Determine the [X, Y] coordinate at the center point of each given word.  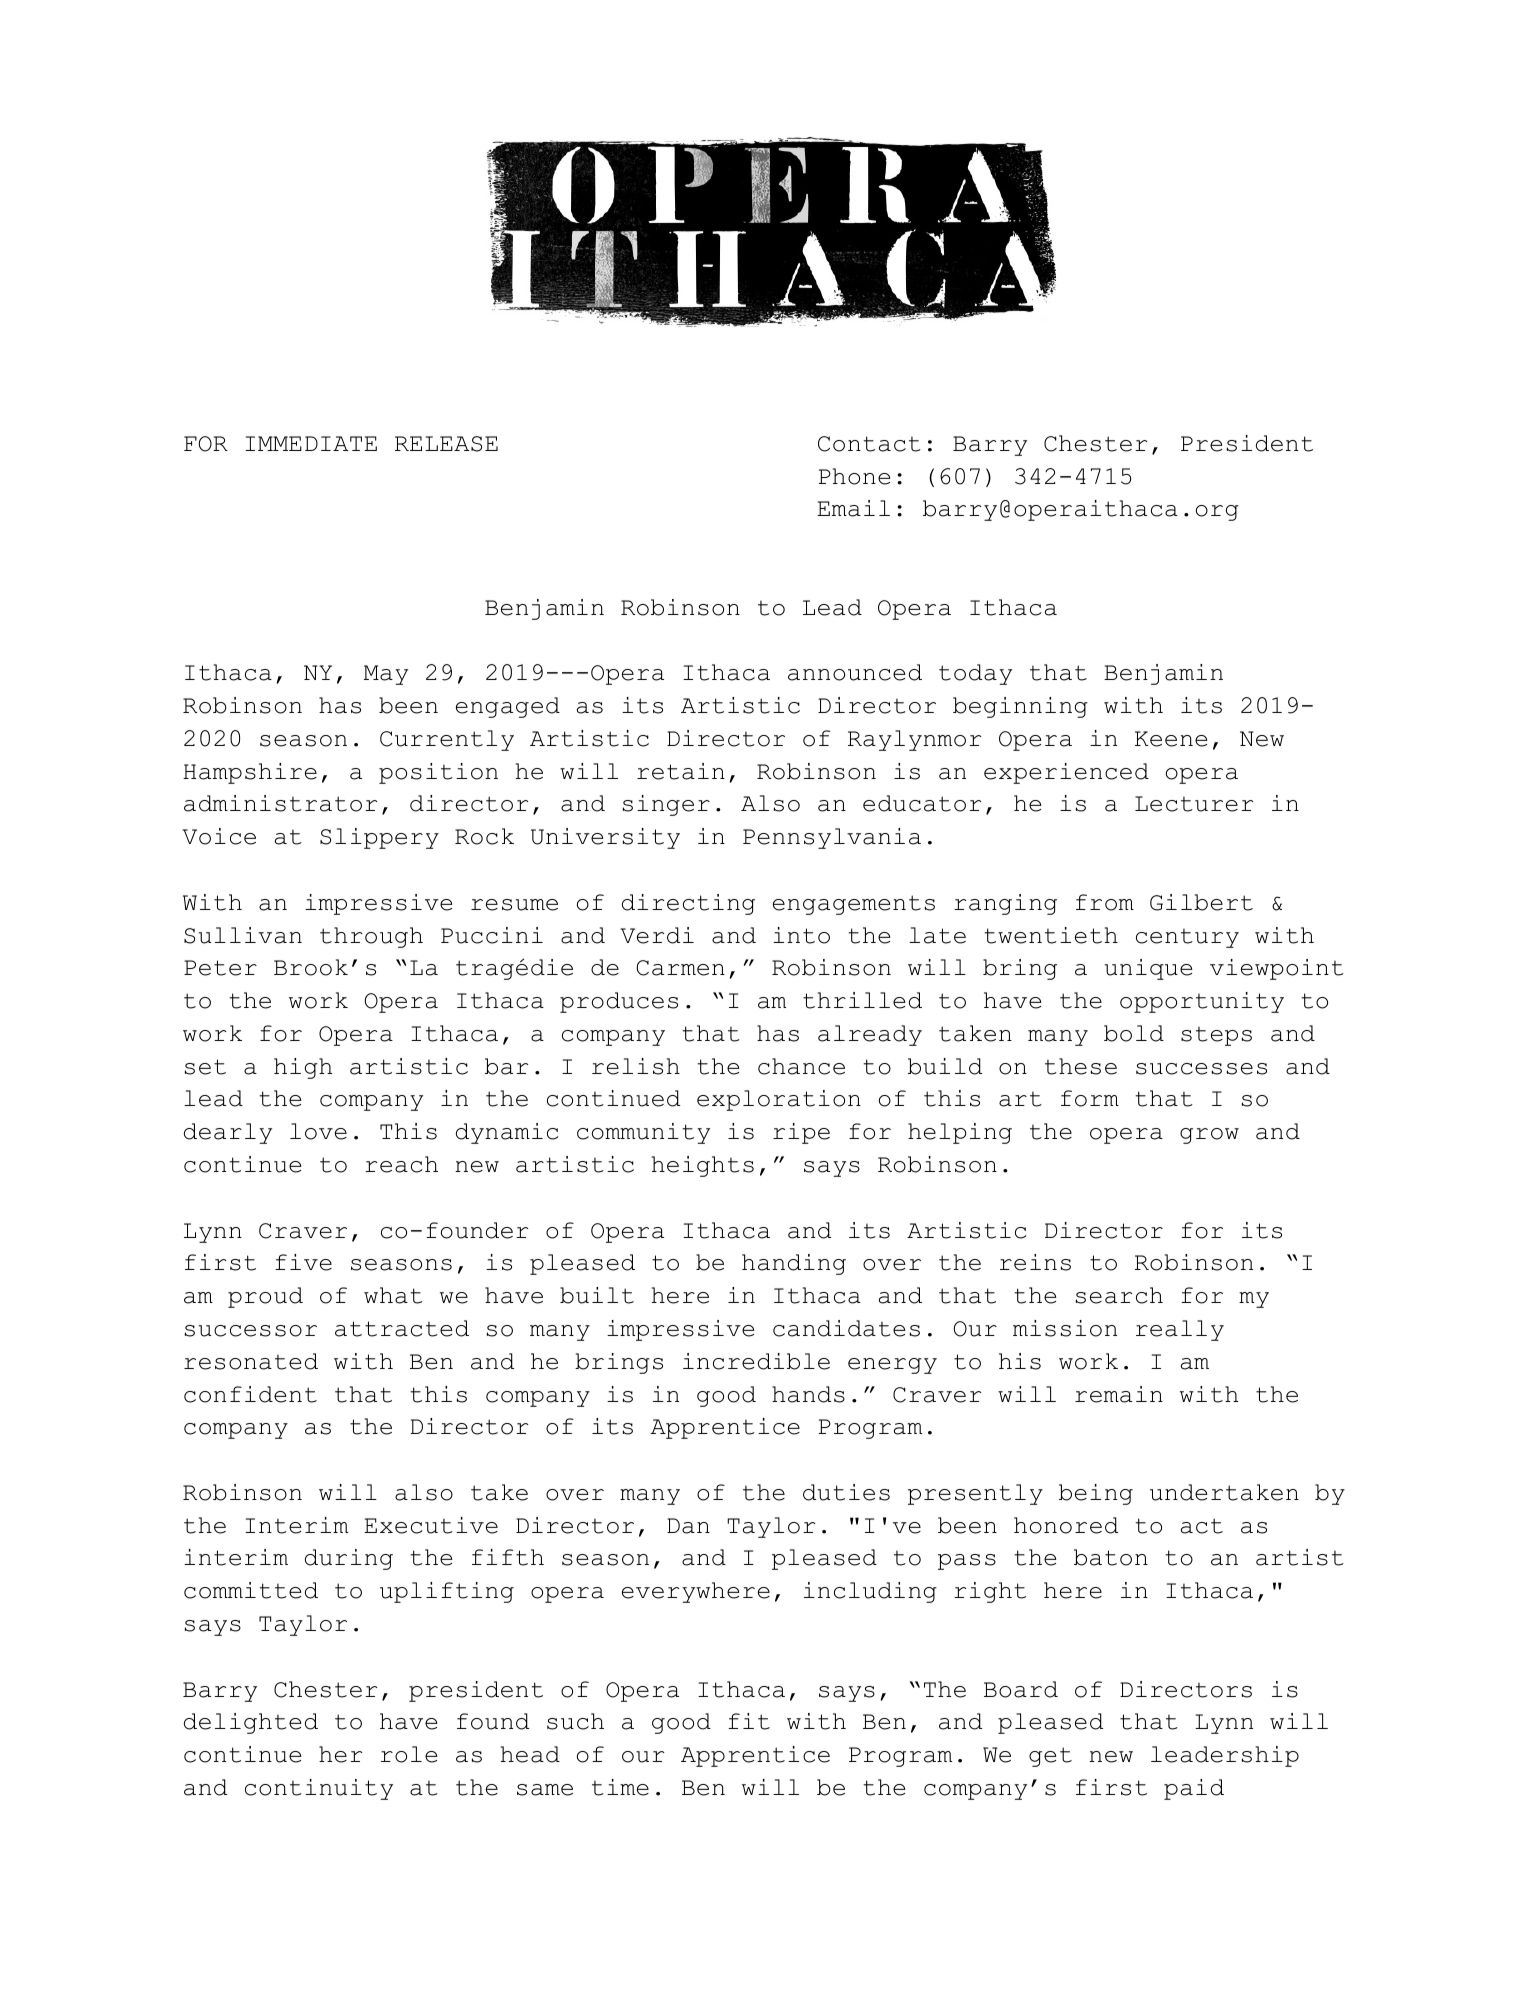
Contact [869, 444]
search [1119, 1295]
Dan [688, 1526]
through [371, 937]
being [1096, 1494]
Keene [1171, 739]
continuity [319, 1789]
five [303, 1262]
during [349, 1559]
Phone [854, 476]
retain [681, 771]
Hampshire [250, 773]
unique [1148, 969]
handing [794, 1264]
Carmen [681, 968]
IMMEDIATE [311, 443]
